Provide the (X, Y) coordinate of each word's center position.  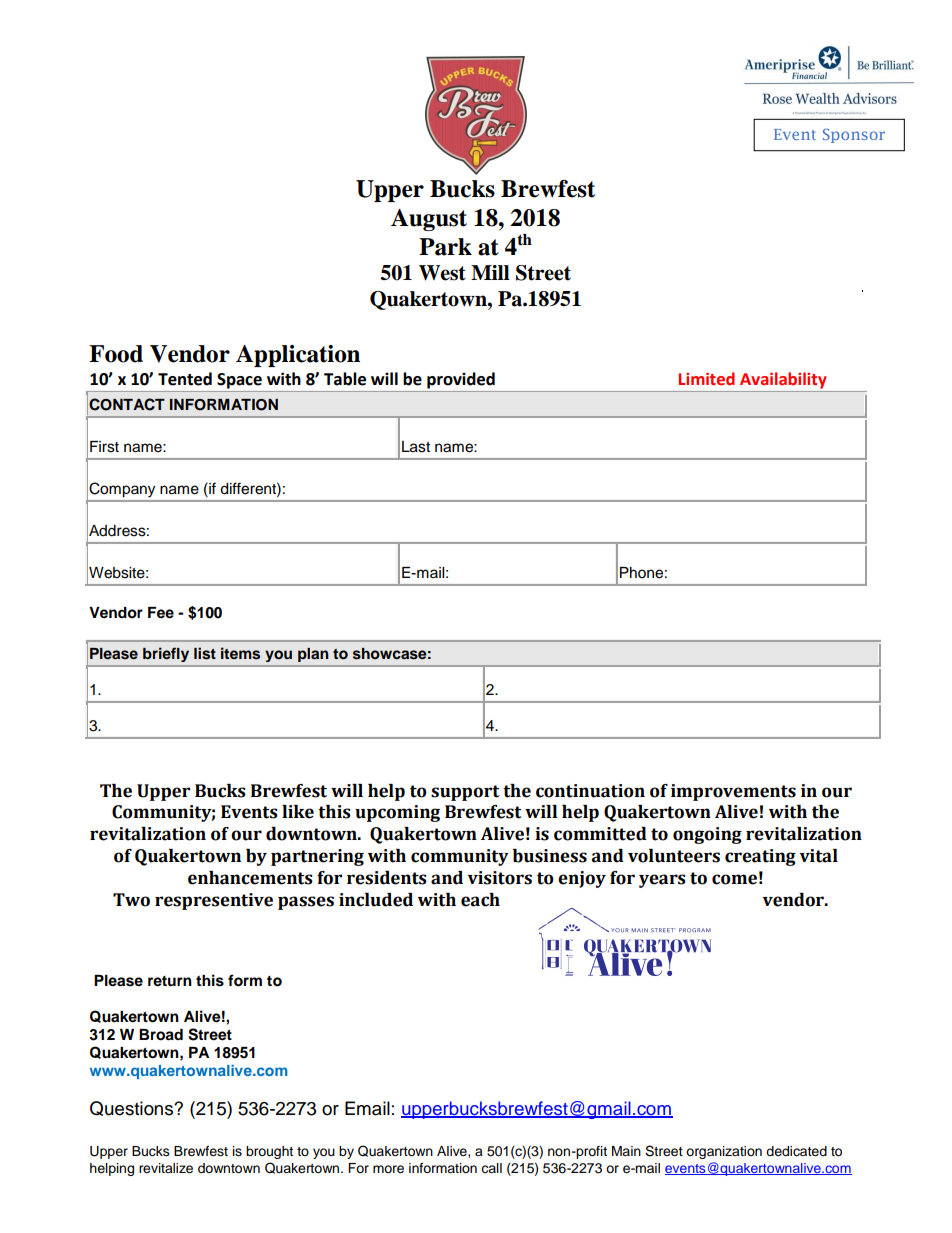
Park (445, 247)
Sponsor (854, 135)
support (465, 793)
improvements (733, 792)
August (429, 220)
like (298, 812)
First (104, 447)
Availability (783, 380)
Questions (133, 1108)
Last (416, 447)
